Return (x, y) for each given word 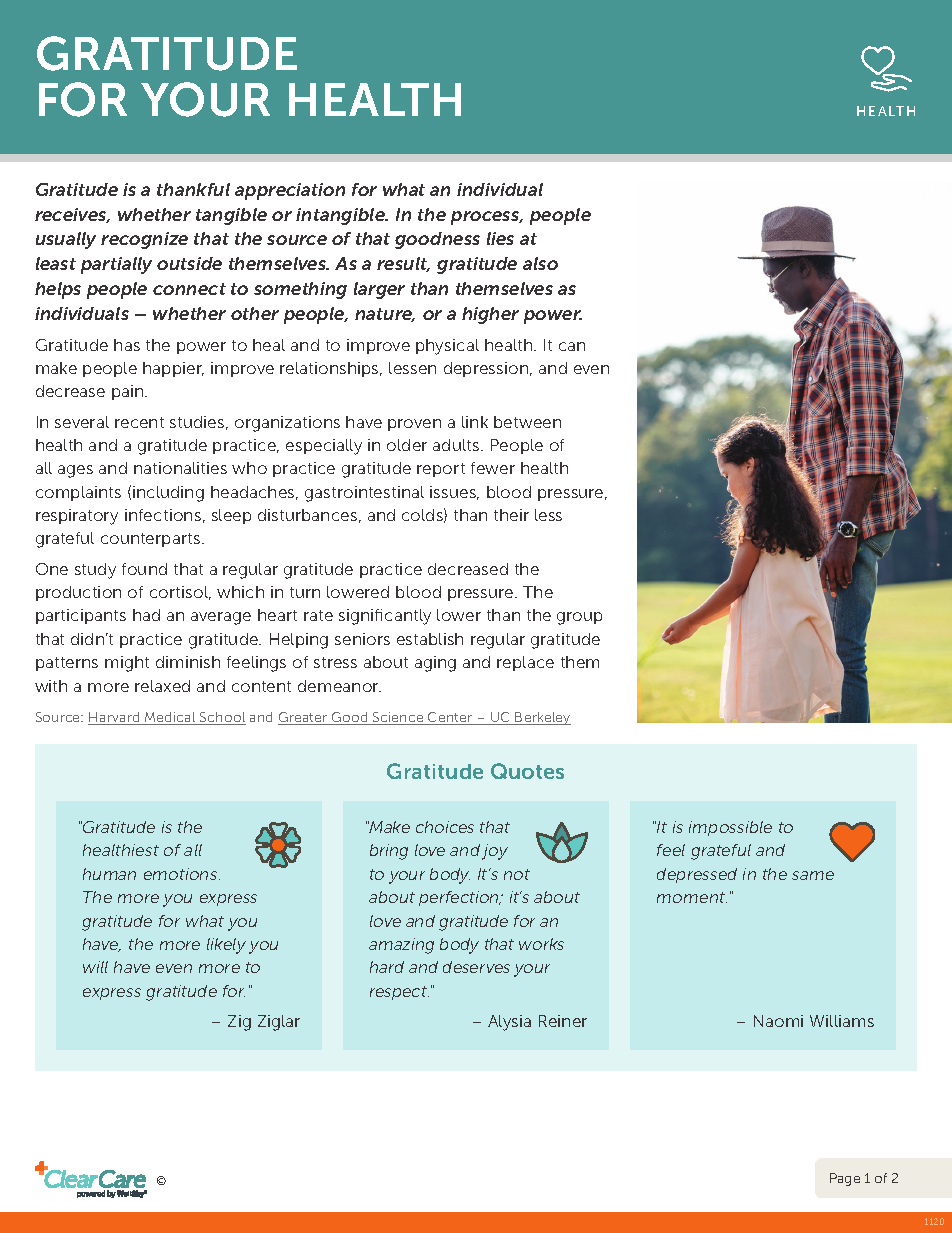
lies (500, 238)
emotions (182, 874)
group (579, 618)
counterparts (152, 540)
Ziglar (279, 1023)
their (511, 515)
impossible (730, 828)
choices (445, 827)
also (540, 263)
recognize (144, 240)
